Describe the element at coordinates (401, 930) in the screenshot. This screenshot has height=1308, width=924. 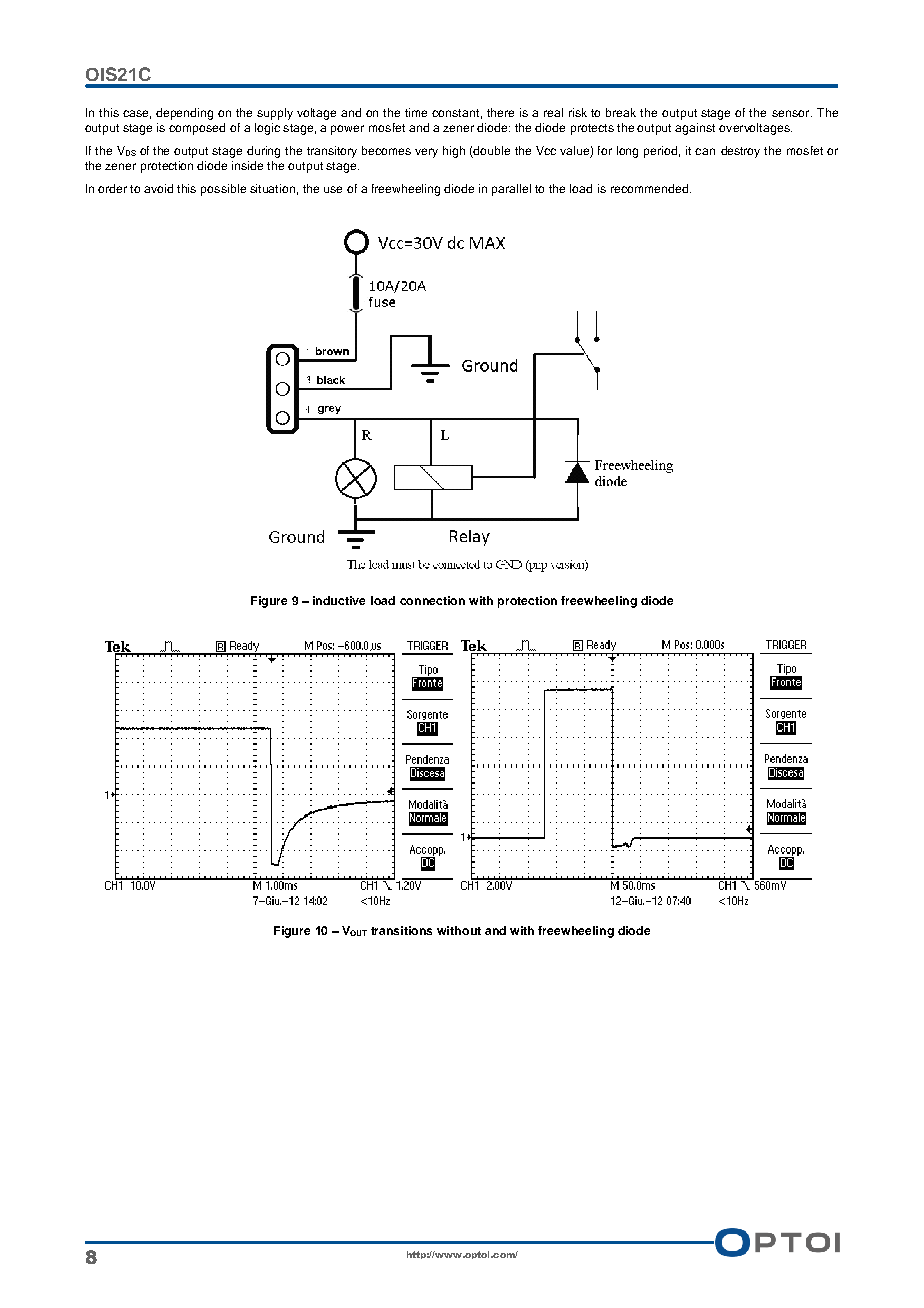
I see `transitions` at that location.
